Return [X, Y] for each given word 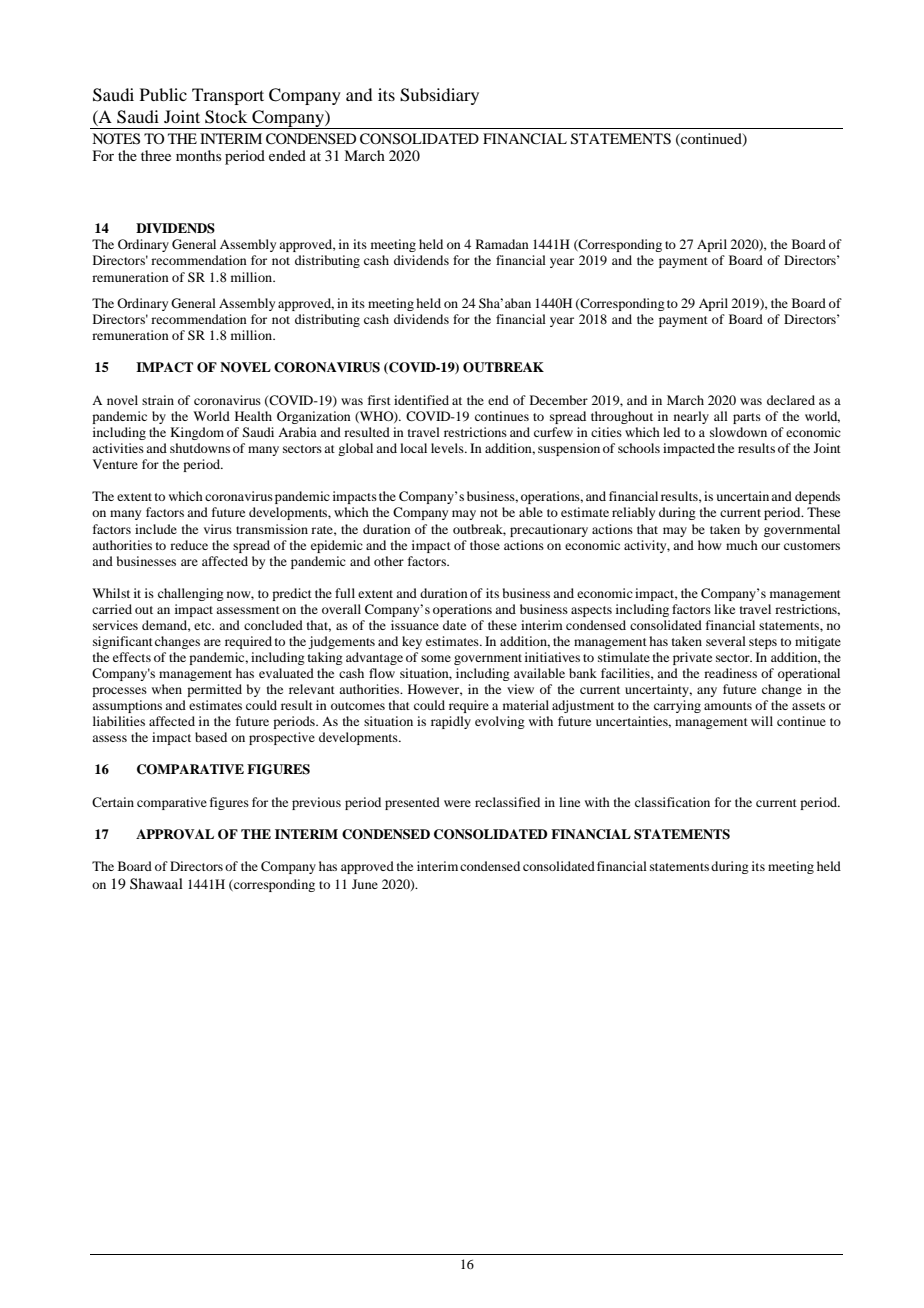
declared [791, 400]
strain [158, 400]
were [457, 803]
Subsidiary [439, 96]
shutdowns [200, 448]
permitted [214, 690]
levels [448, 448]
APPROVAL [175, 834]
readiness [730, 673]
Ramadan [502, 244]
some [436, 658]
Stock [226, 117]
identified [421, 400]
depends [817, 497]
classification [672, 802]
